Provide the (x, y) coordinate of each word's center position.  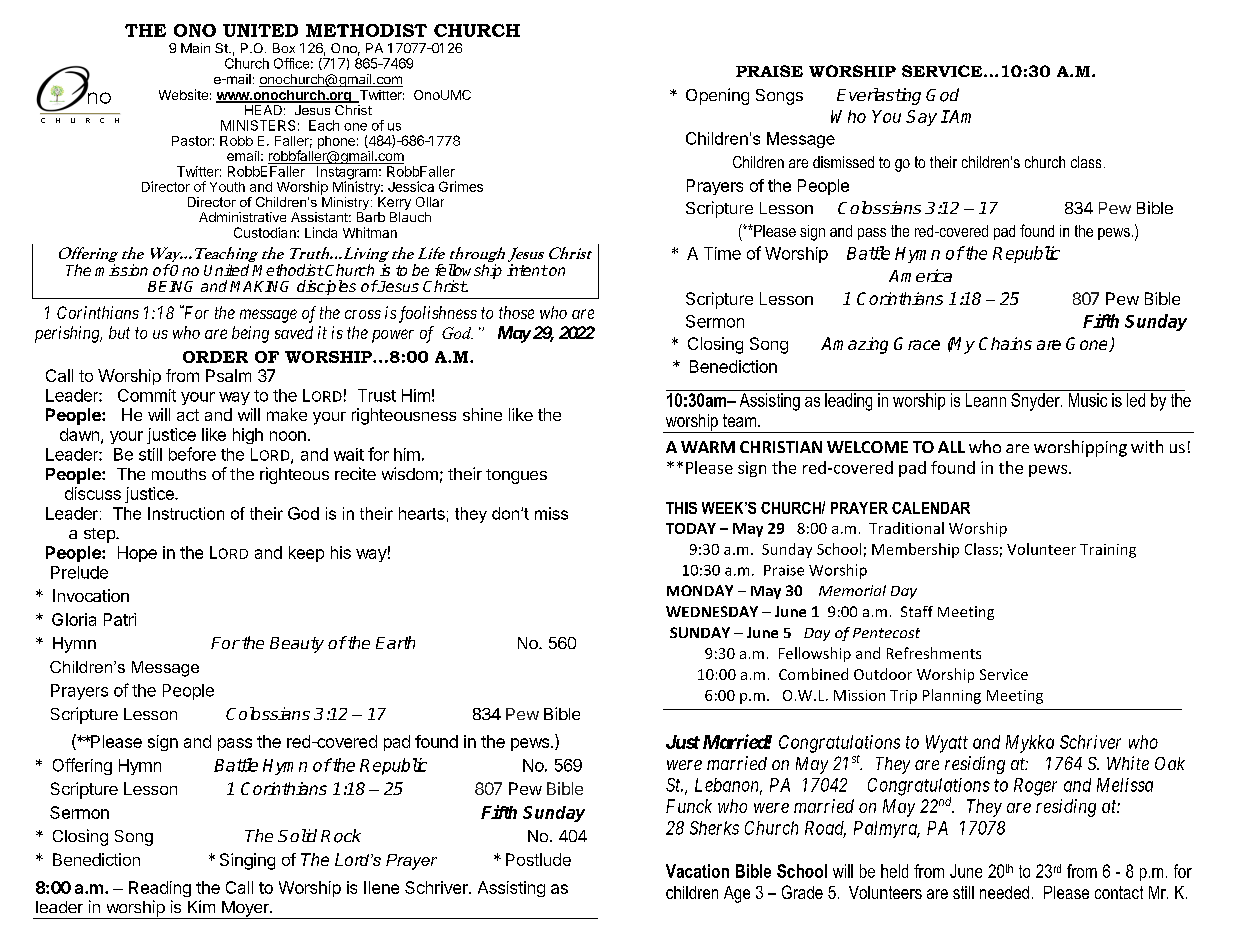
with (1147, 446)
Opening (717, 96)
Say (921, 118)
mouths (179, 474)
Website (183, 94)
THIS (681, 508)
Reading (160, 889)
